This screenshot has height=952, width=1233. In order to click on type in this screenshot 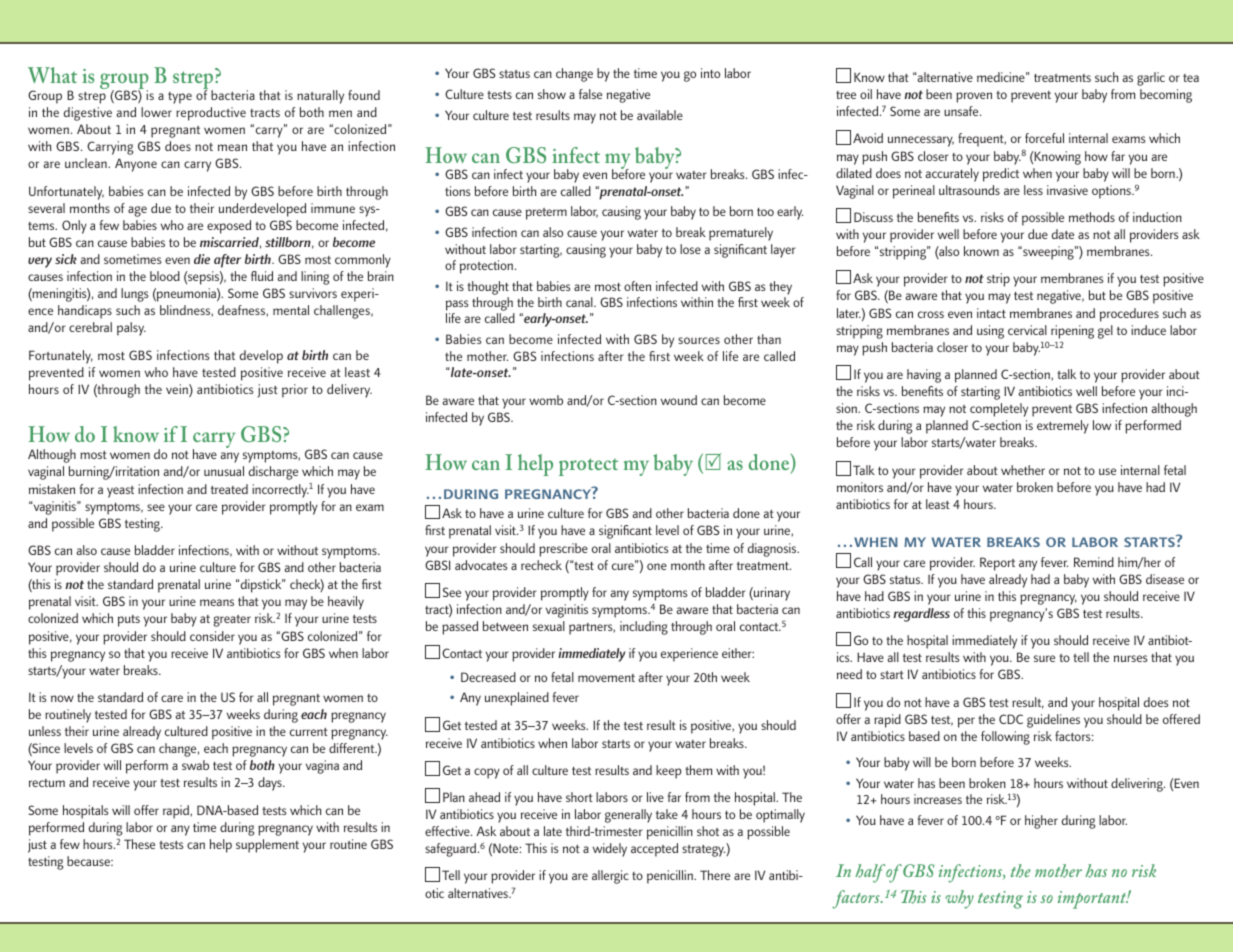, I will do `click(180, 98)`.
